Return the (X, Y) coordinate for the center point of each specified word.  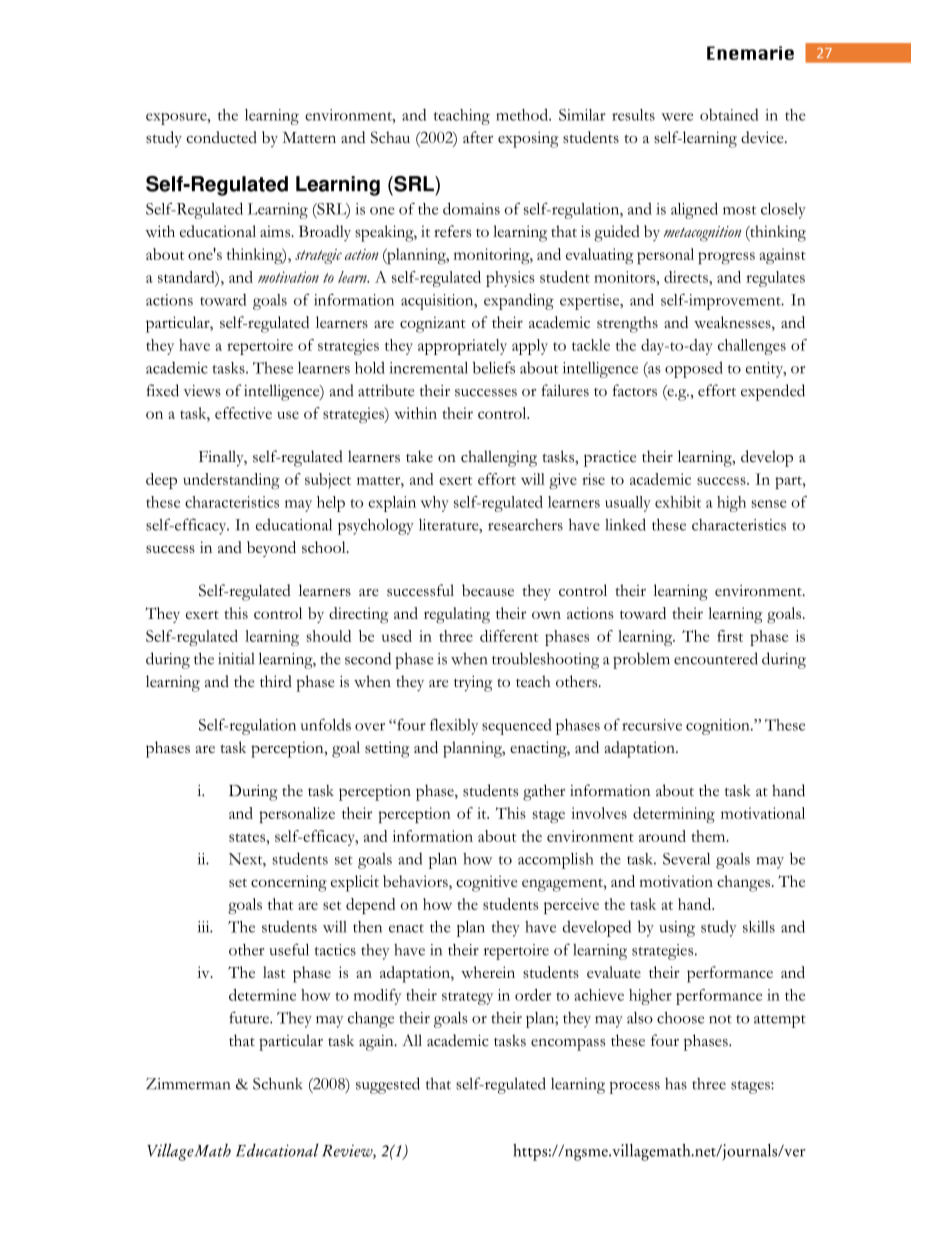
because (488, 590)
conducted (221, 137)
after (478, 137)
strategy (467, 998)
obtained (729, 115)
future (250, 1017)
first (730, 636)
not (720, 1019)
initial (236, 659)
